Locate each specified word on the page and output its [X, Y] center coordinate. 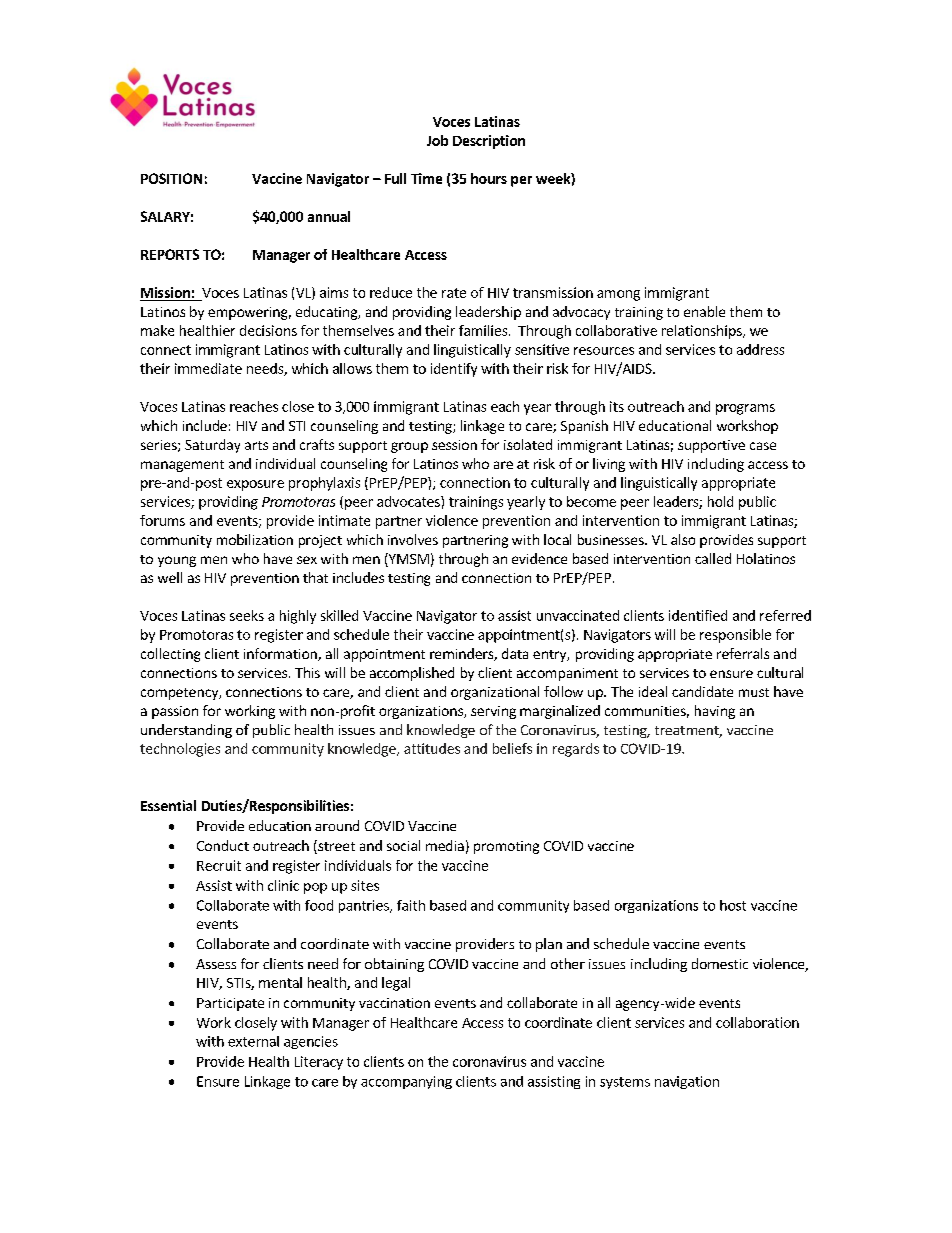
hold [720, 501]
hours [489, 178]
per [521, 181]
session [454, 445]
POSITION [171, 178]
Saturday [212, 446]
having [715, 712]
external [253, 1041]
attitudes [432, 748]
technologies [180, 750]
